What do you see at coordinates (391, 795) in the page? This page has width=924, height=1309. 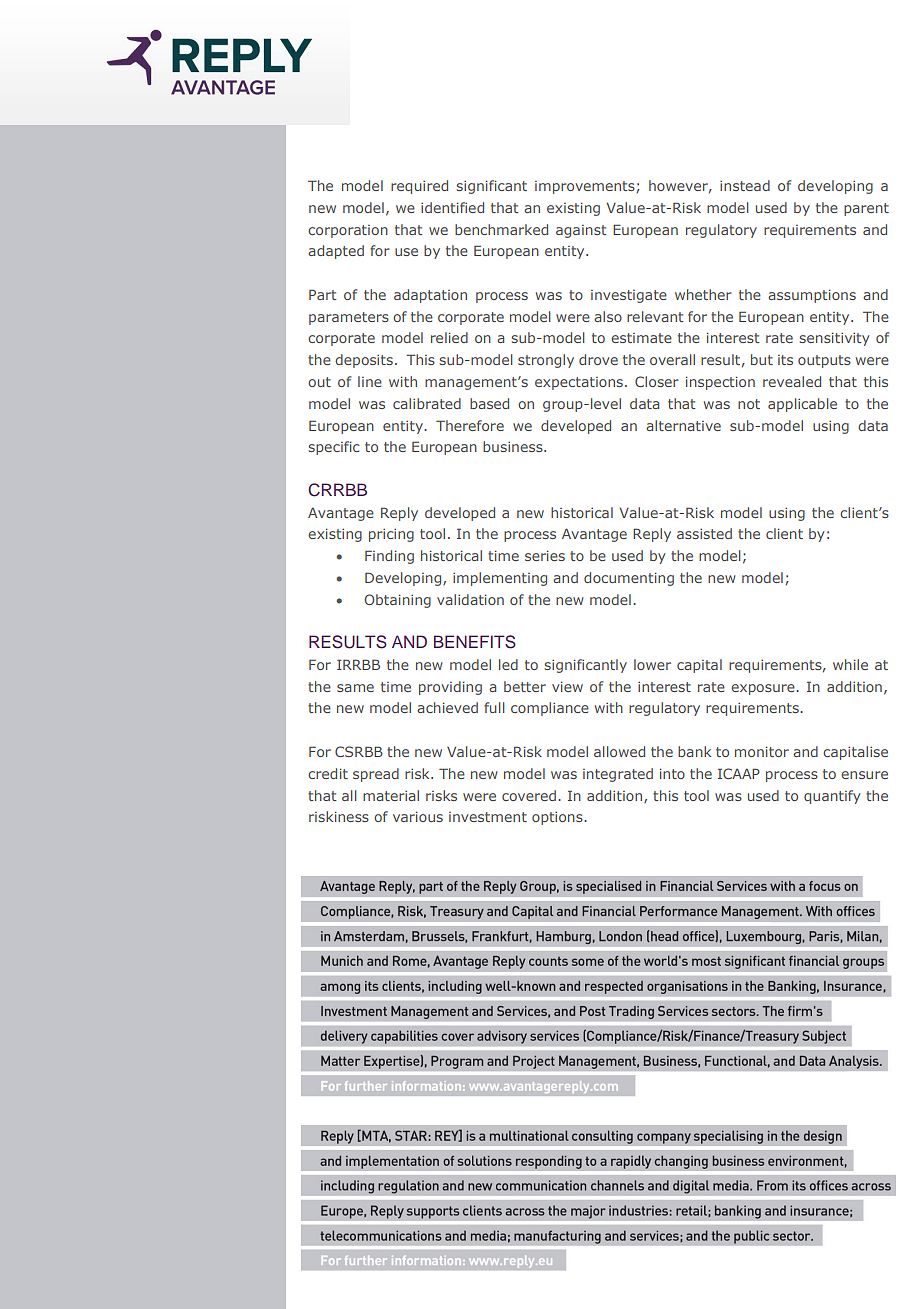 I see `material` at bounding box center [391, 795].
